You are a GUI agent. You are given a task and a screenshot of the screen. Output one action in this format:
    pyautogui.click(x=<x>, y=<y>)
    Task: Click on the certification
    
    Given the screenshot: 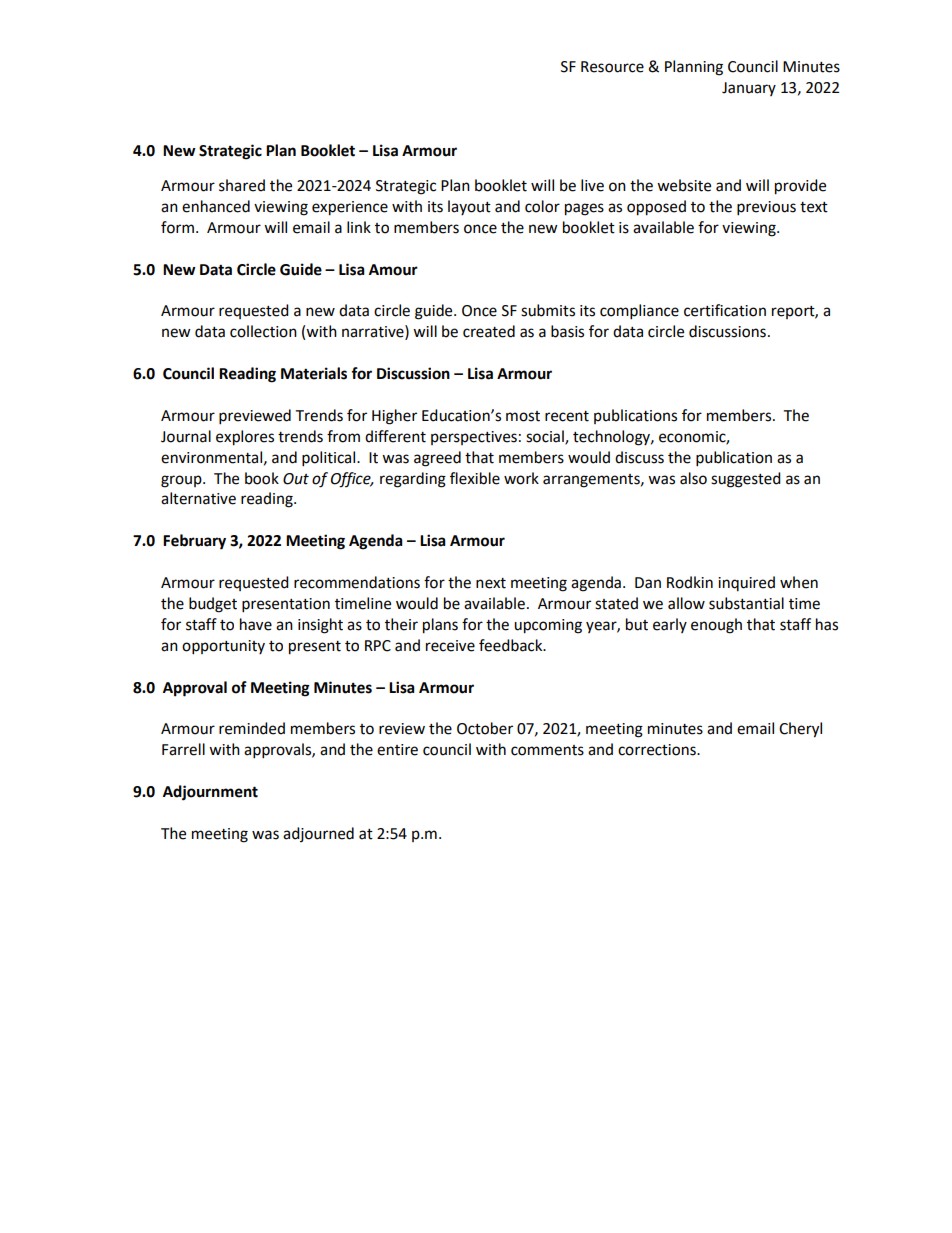 What is the action you would take?
    pyautogui.click(x=725, y=310)
